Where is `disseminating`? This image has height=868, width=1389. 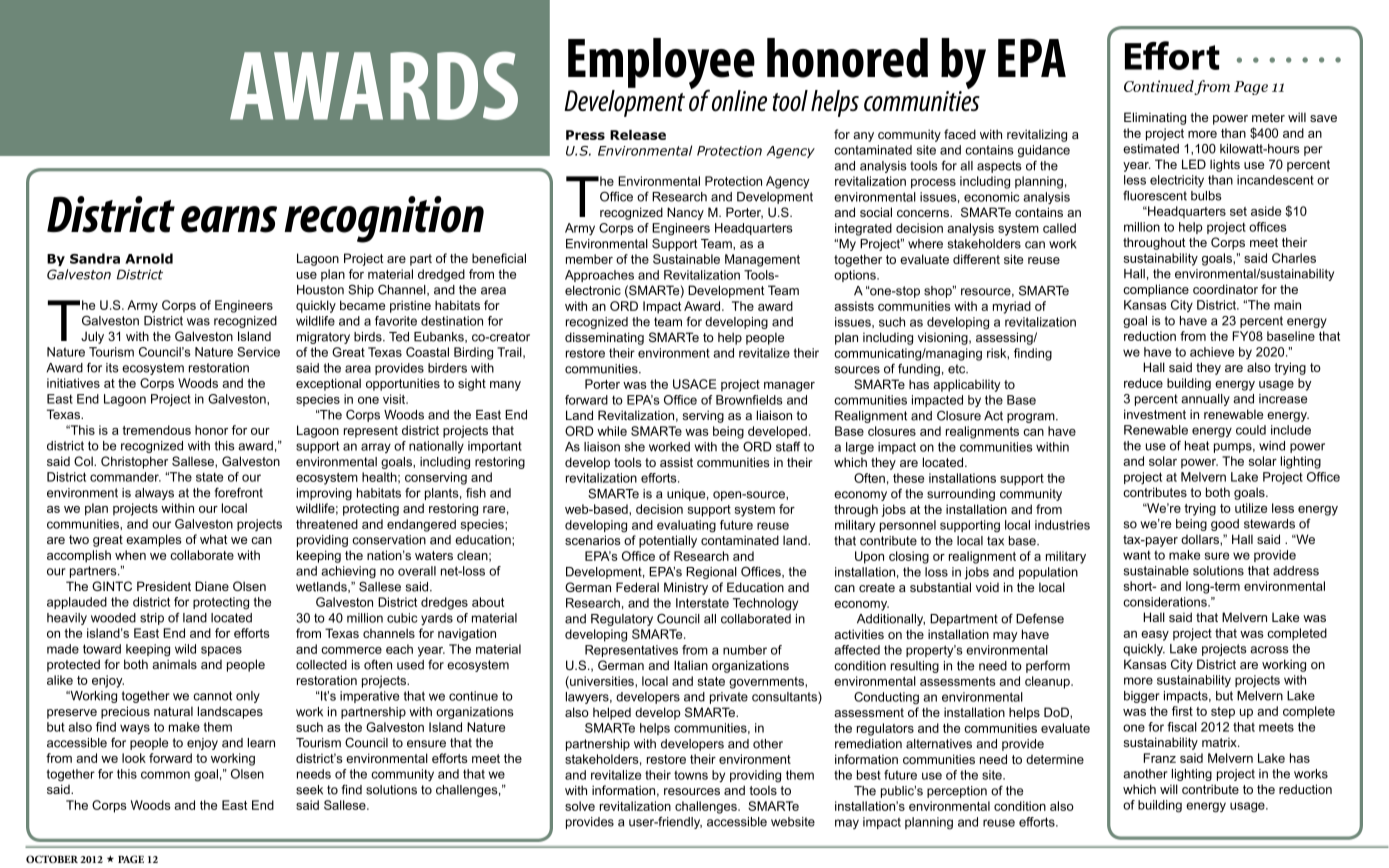 disseminating is located at coordinates (604, 338).
